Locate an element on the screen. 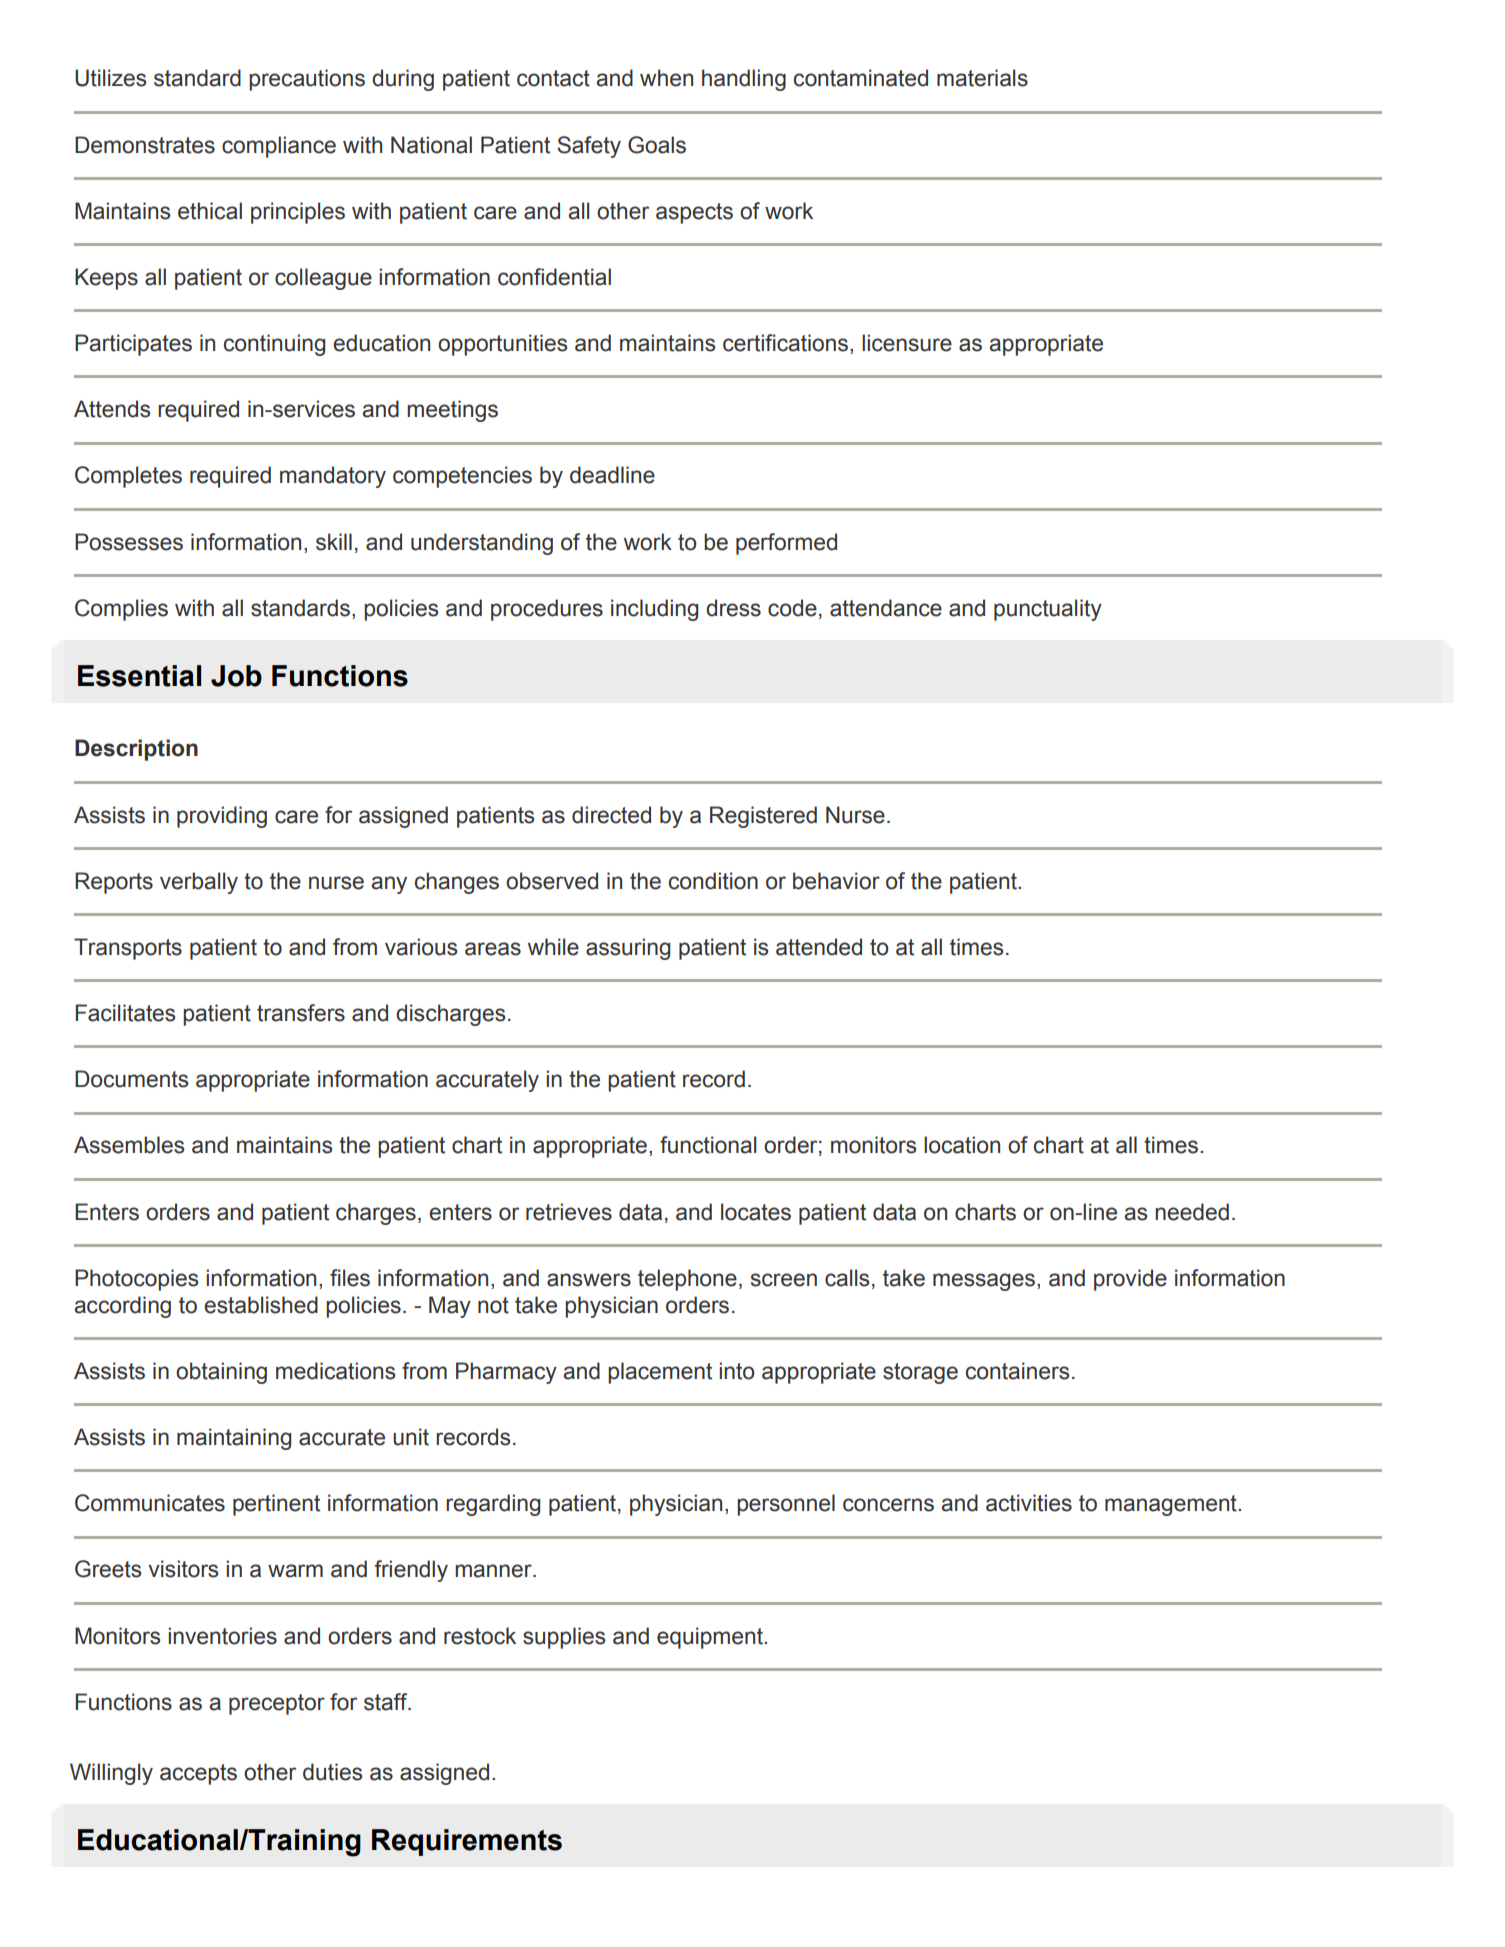 This screenshot has width=1505, height=1947. materials is located at coordinates (982, 78).
